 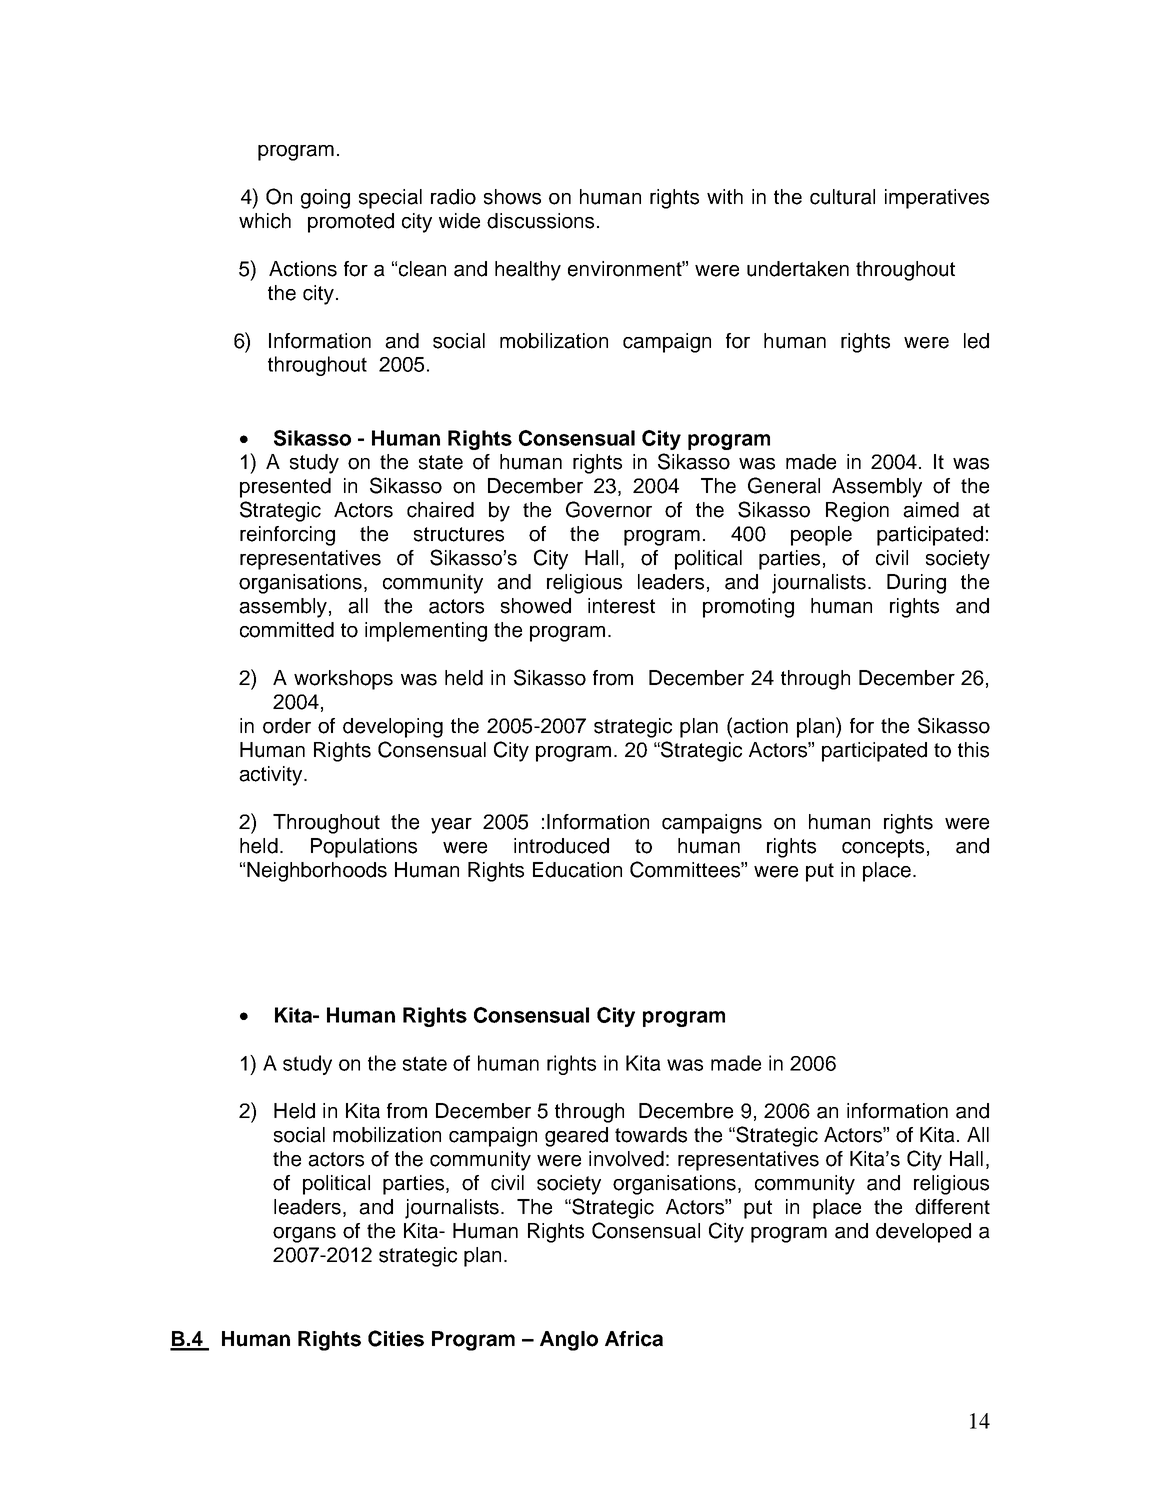 What do you see at coordinates (540, 221) in the screenshot?
I see `discussions` at bounding box center [540, 221].
